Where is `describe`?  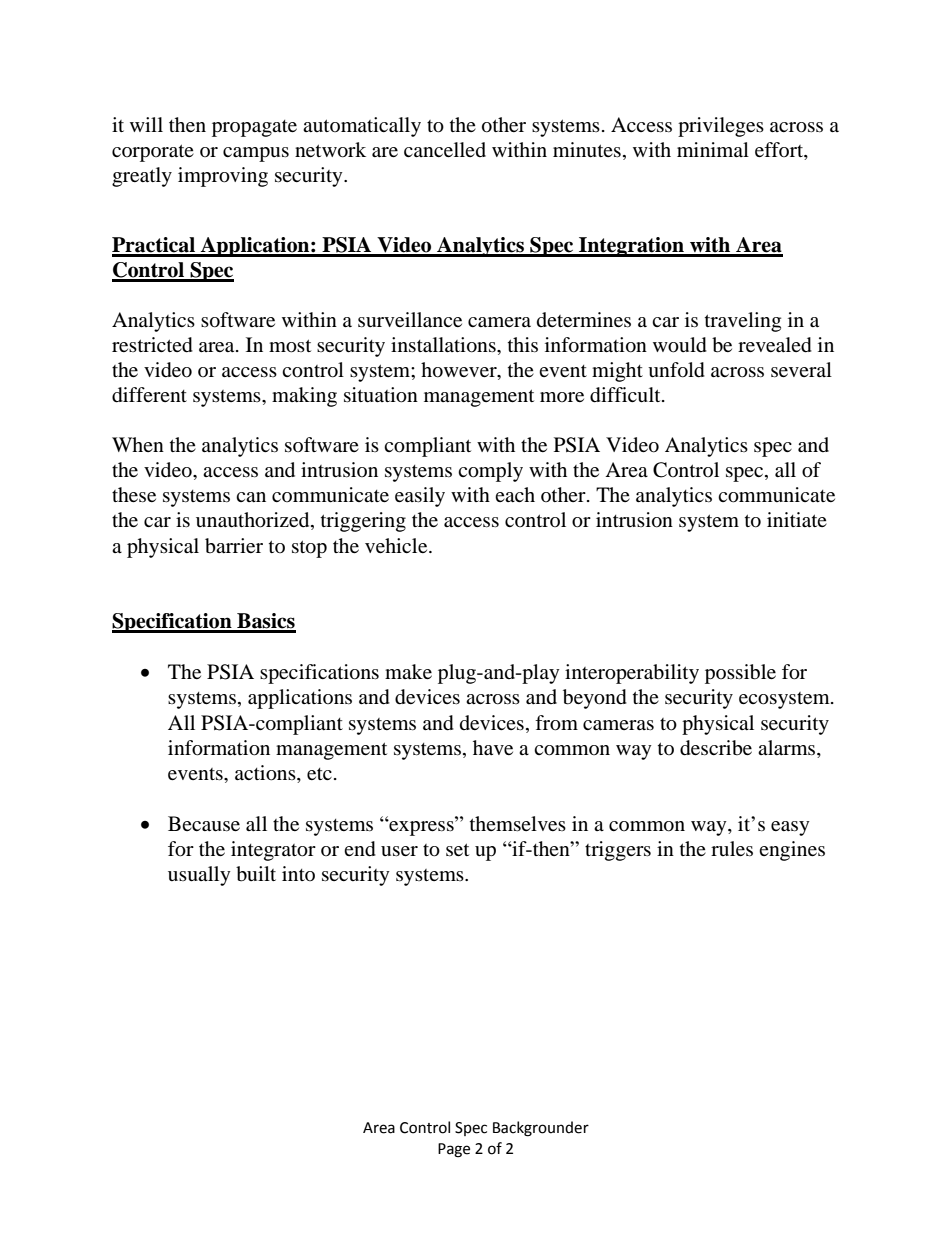 describe is located at coordinates (716, 748).
